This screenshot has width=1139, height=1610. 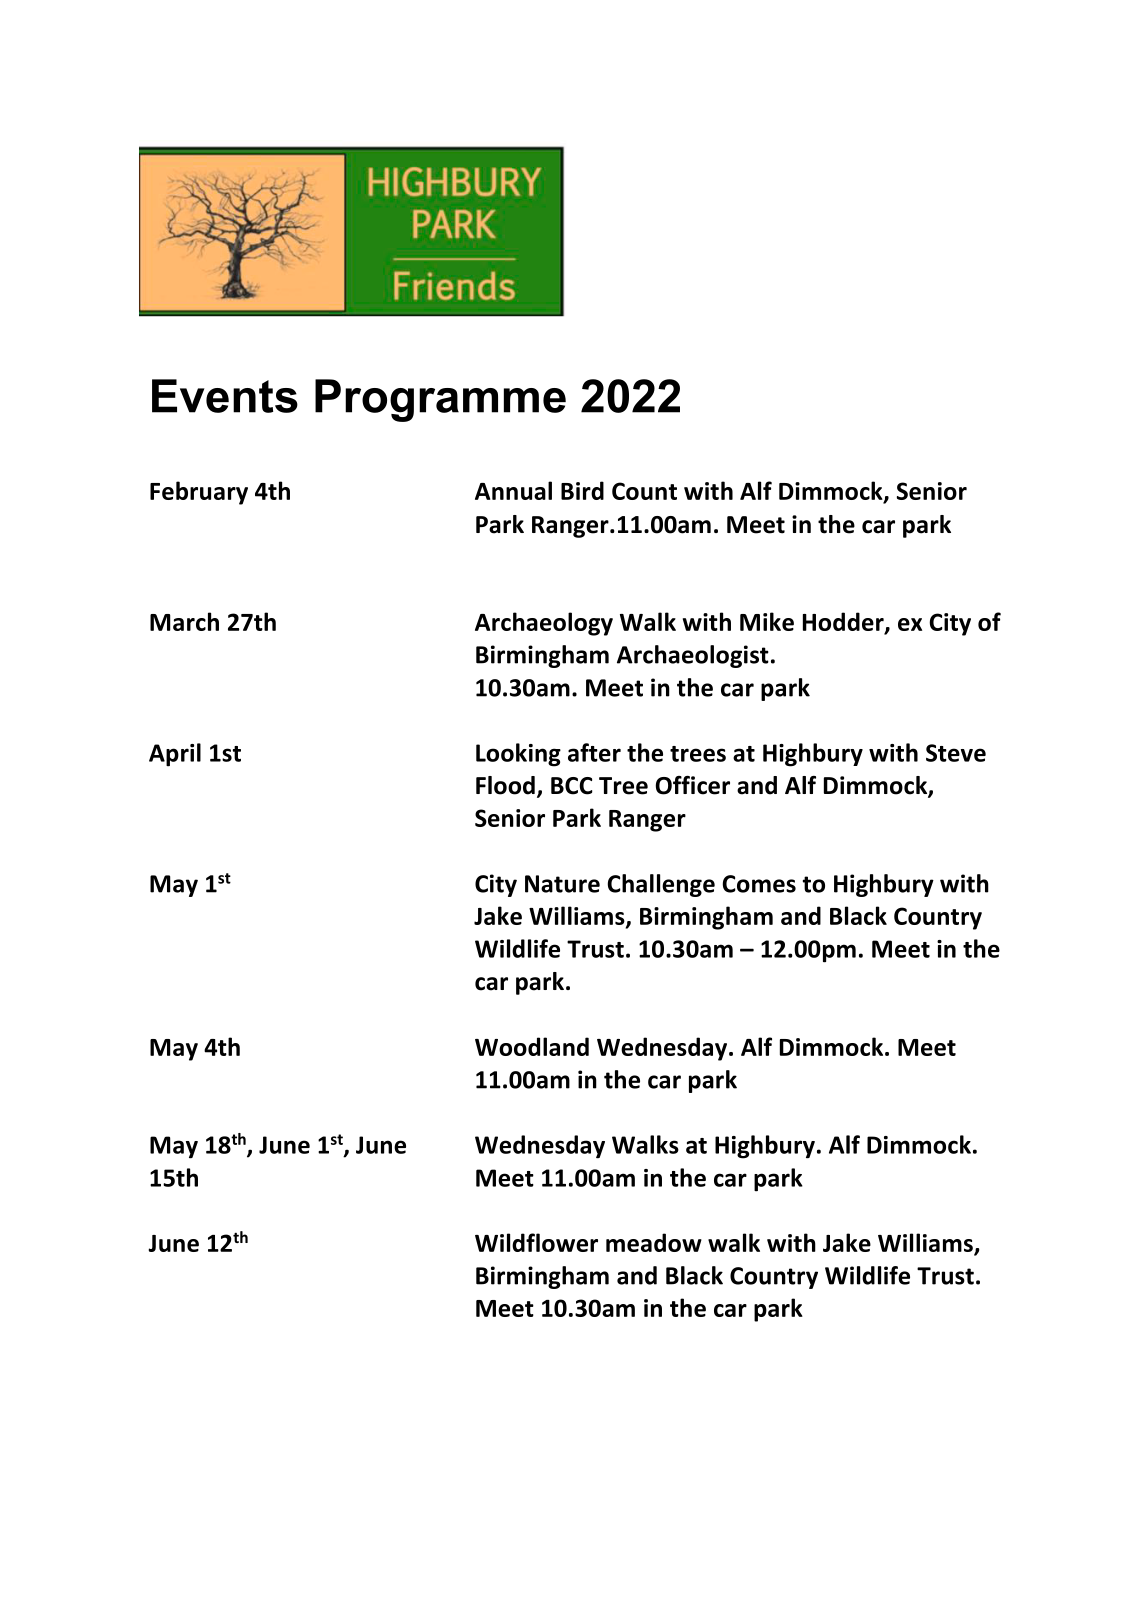 I want to click on March, so click(x=184, y=621).
